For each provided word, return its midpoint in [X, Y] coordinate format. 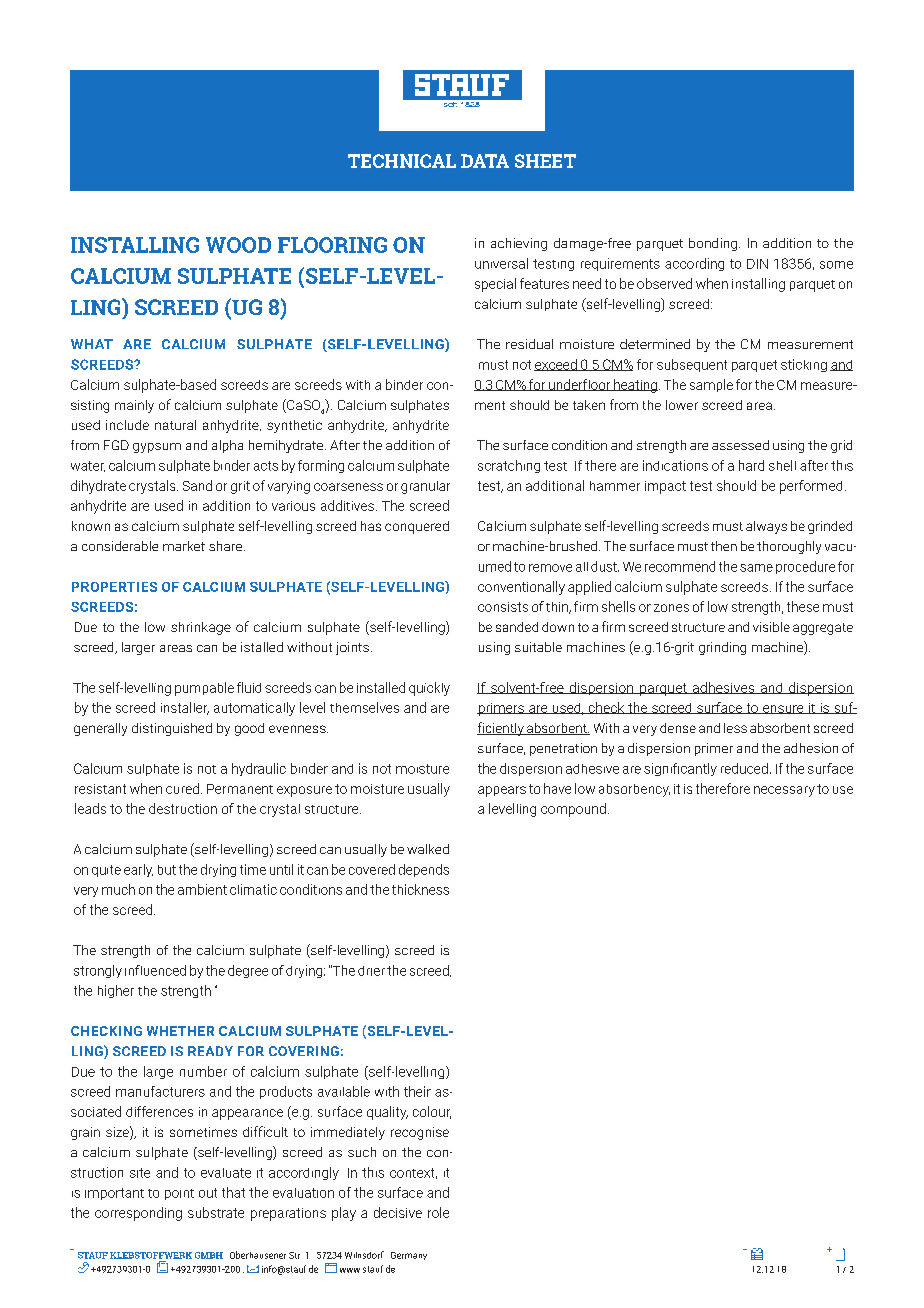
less [735, 728]
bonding [714, 244]
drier [371, 971]
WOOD [238, 245]
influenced [155, 970]
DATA [485, 161]
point [179, 1194]
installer [185, 708]
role [438, 1212]
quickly [429, 689]
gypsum [157, 448]
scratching [509, 466]
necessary [784, 791]
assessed [740, 445]
